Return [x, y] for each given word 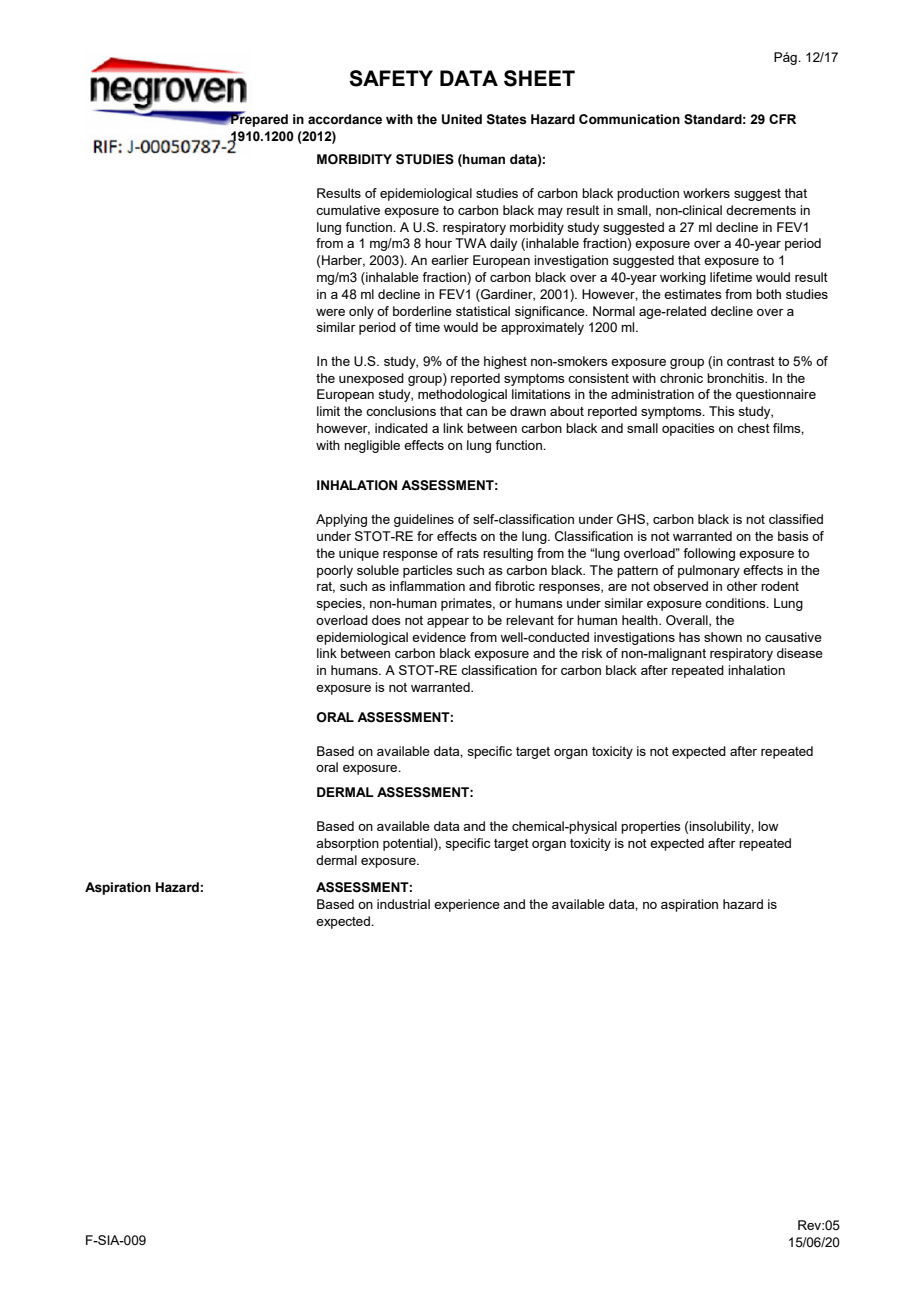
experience [467, 905]
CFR [782, 119]
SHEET [539, 78]
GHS [632, 519]
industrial [403, 904]
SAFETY [391, 78]
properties [651, 827]
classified [796, 519]
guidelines [424, 520]
